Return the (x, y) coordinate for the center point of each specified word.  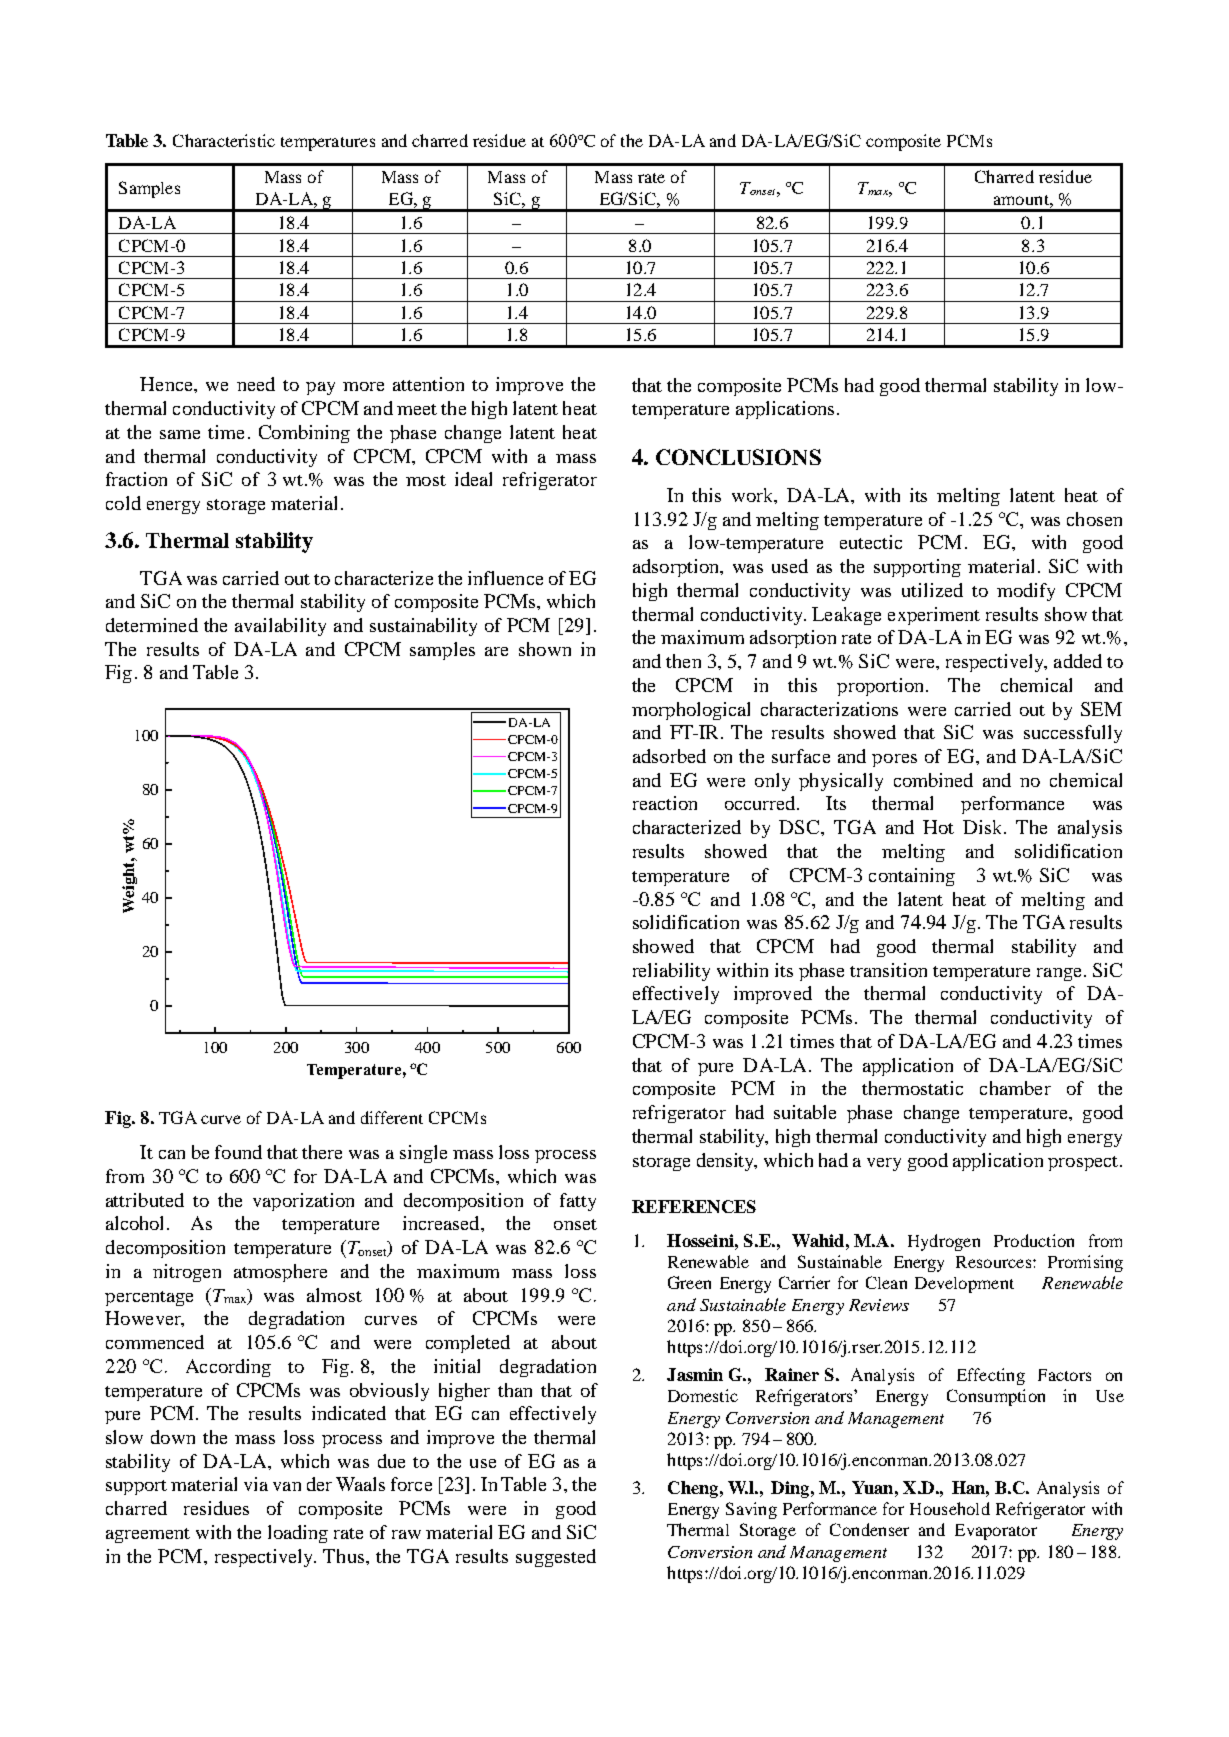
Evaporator (996, 1532)
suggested (556, 1558)
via (256, 1484)
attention (428, 384)
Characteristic (224, 140)
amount (1022, 200)
